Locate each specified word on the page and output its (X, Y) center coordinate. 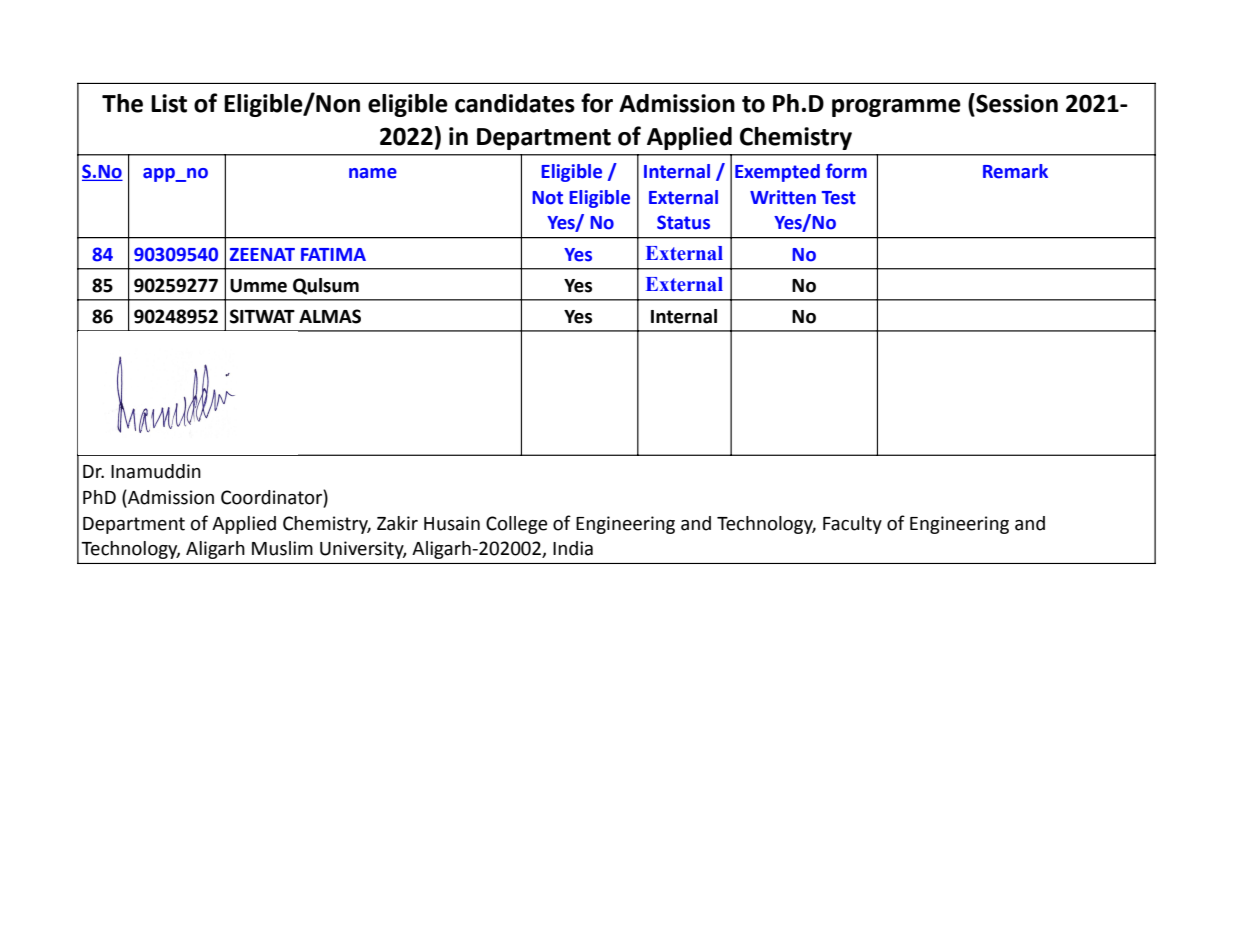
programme (896, 108)
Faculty (852, 525)
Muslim (282, 548)
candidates (515, 103)
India (573, 548)
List (169, 103)
